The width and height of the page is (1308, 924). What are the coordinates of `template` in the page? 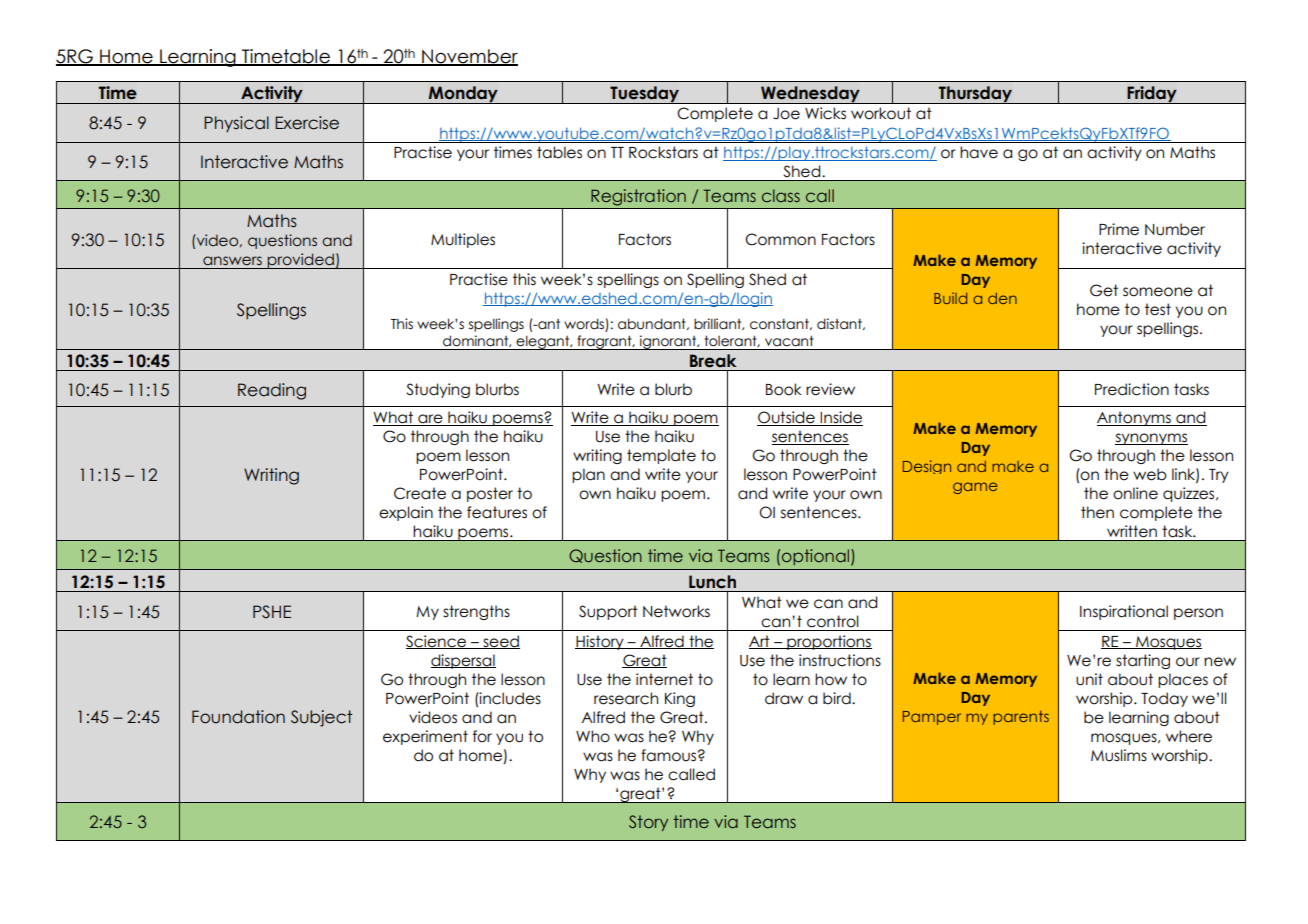 It's located at (661, 456).
